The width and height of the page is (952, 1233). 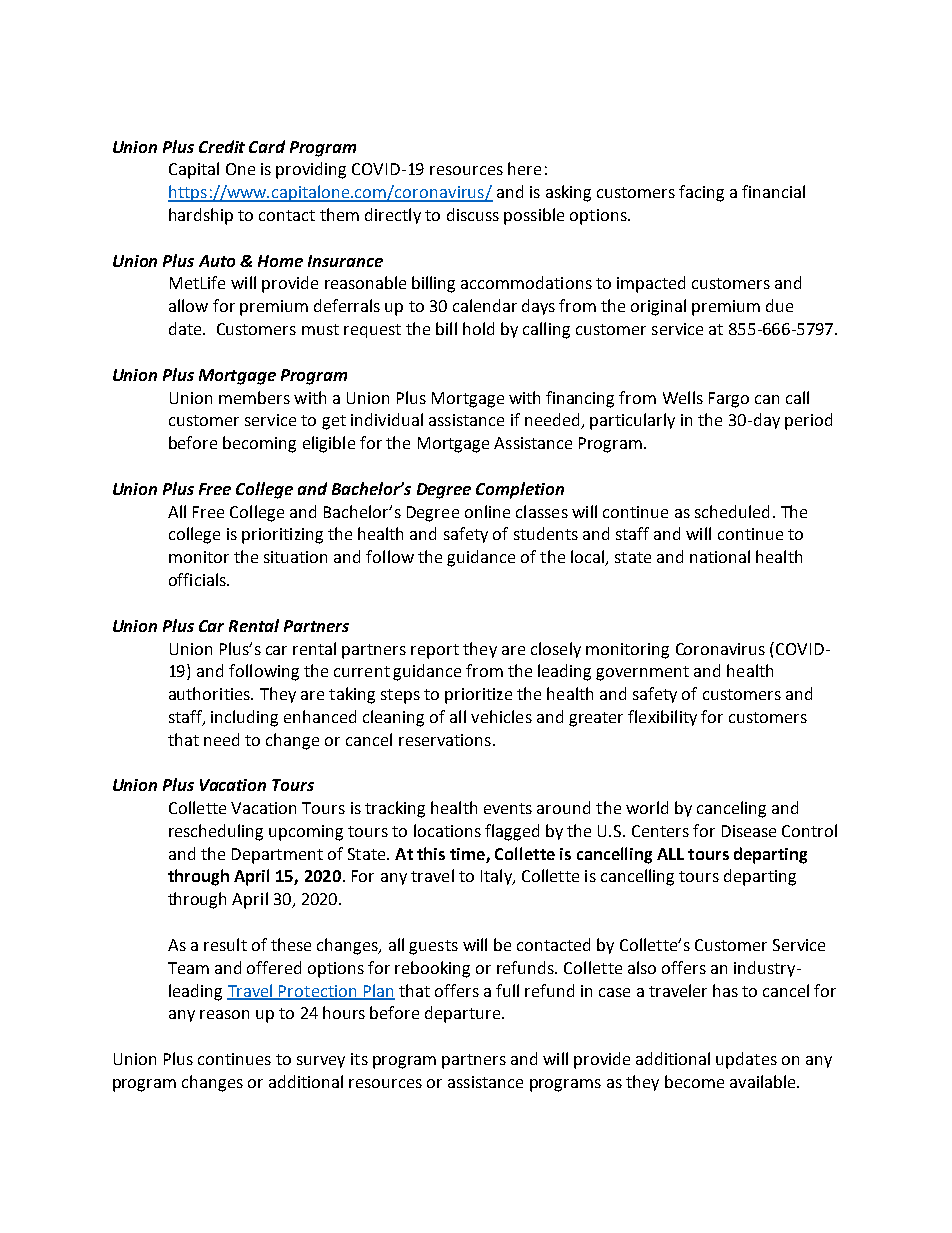 What do you see at coordinates (520, 490) in the page?
I see `Completion` at bounding box center [520, 490].
